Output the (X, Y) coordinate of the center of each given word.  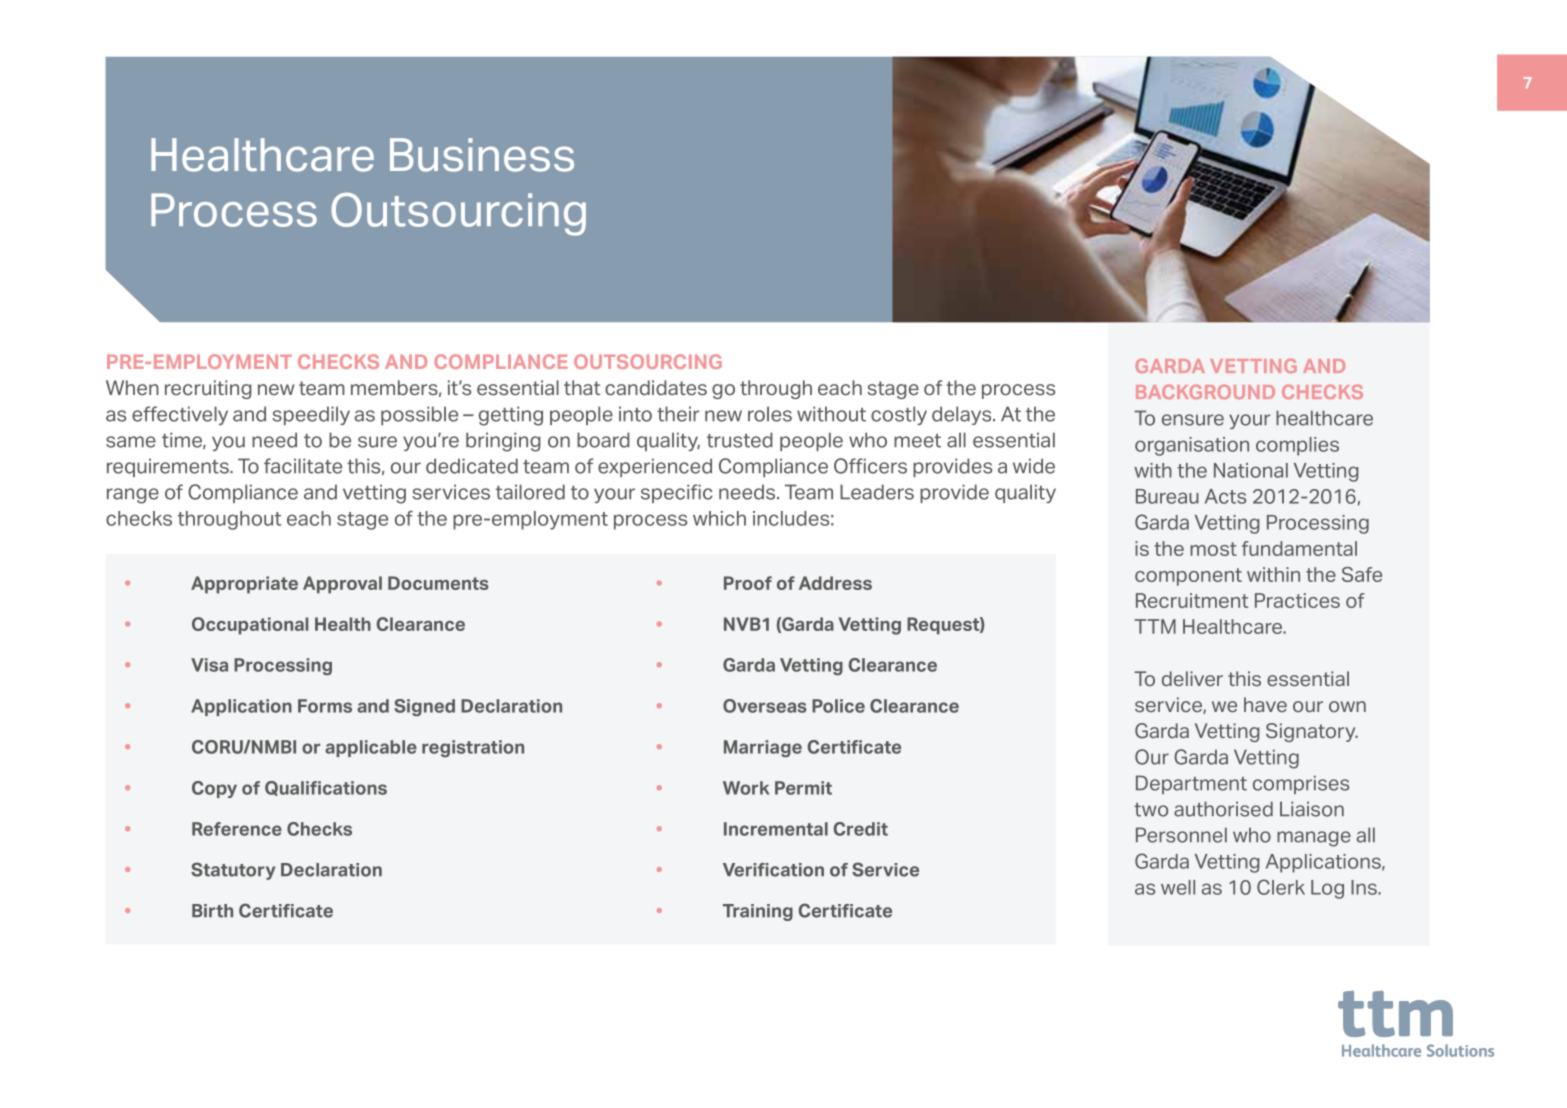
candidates (656, 388)
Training (758, 912)
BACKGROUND (1205, 392)
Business (482, 155)
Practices (1297, 600)
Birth (212, 911)
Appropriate (244, 585)
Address (835, 583)
